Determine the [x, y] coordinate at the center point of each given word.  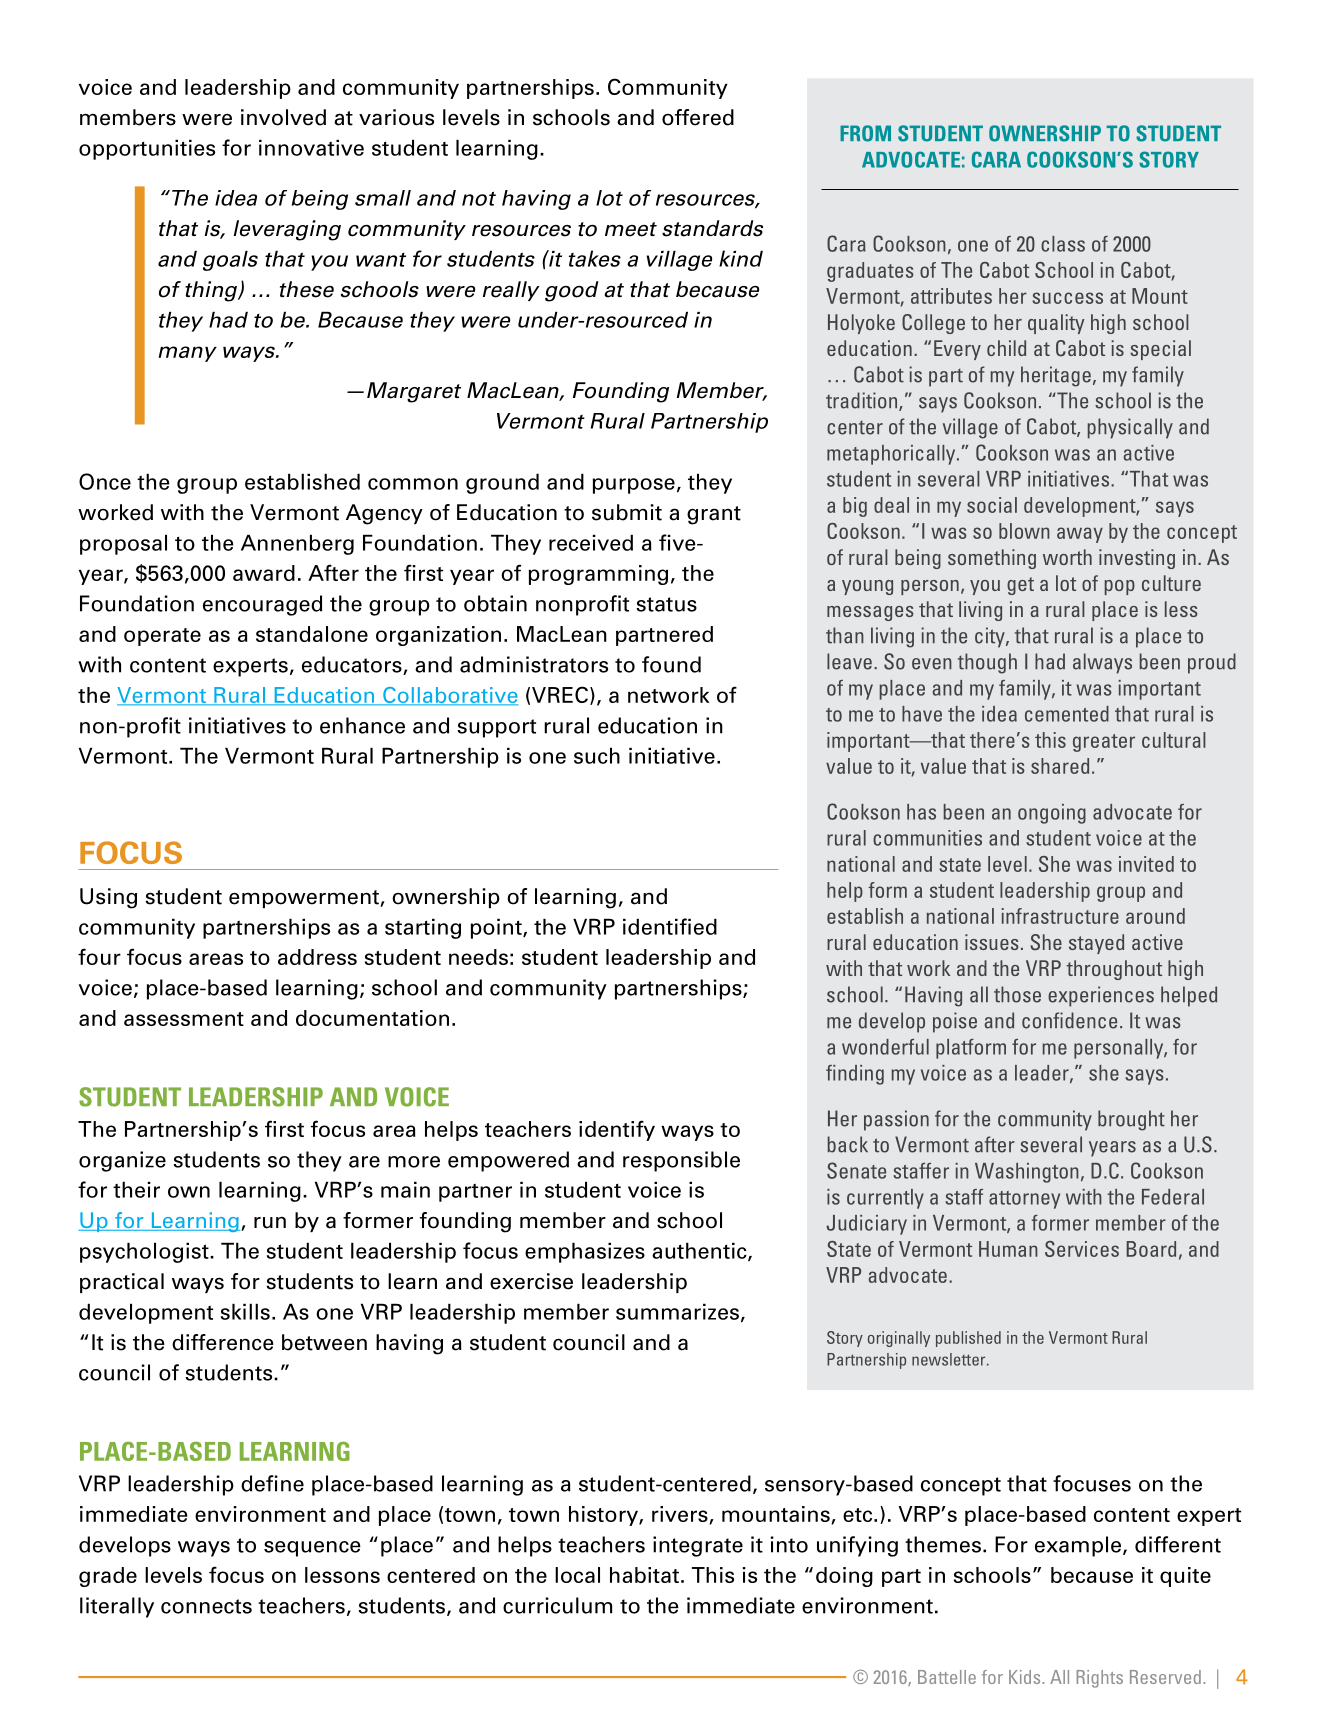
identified [670, 926]
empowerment [305, 899]
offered [698, 117]
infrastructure [1060, 916]
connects [206, 1606]
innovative [311, 147]
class [1063, 244]
